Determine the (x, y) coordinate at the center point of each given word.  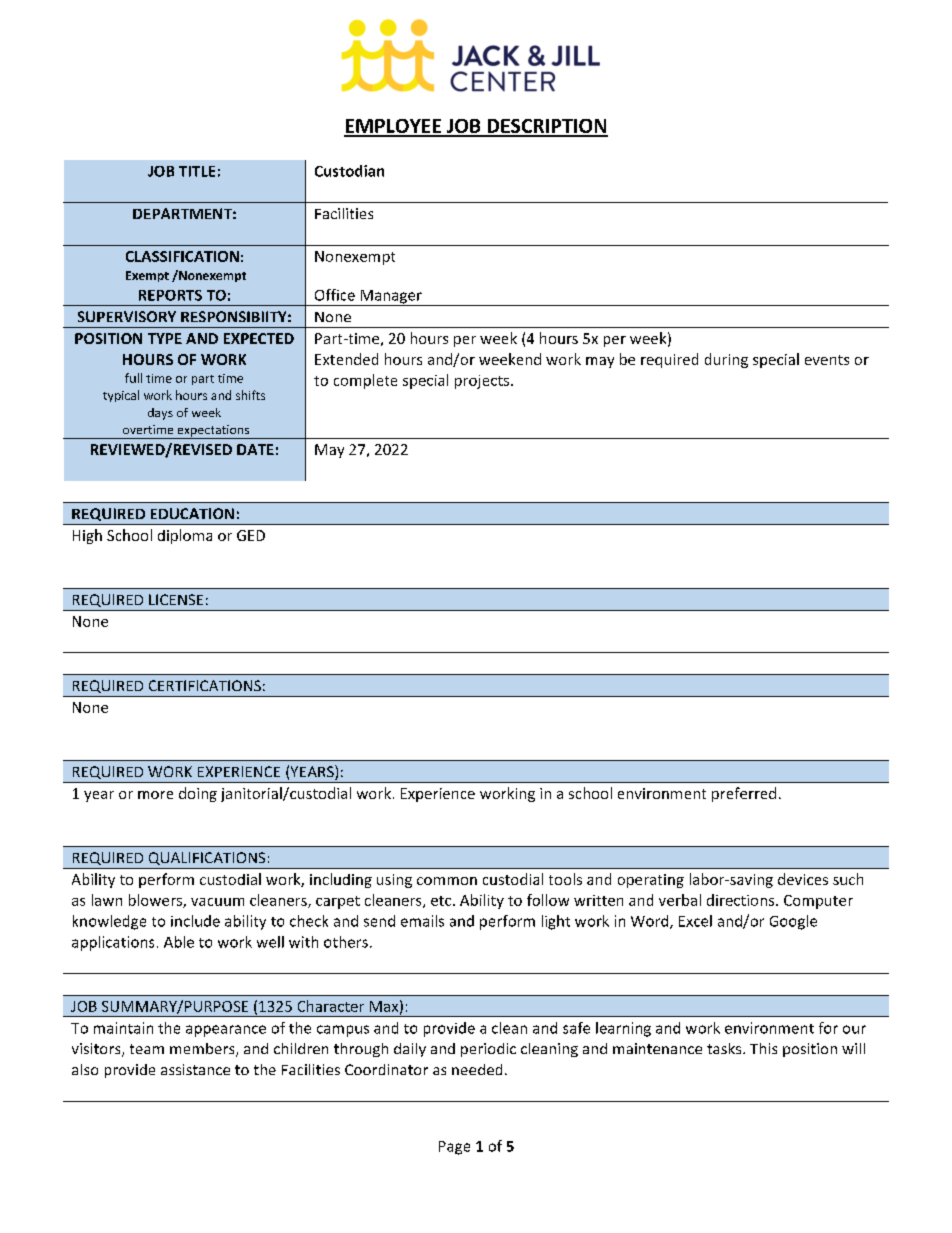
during (726, 360)
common (447, 881)
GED (251, 535)
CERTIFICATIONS (205, 685)
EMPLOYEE (394, 127)
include (195, 921)
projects (483, 382)
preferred (744, 794)
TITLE (197, 171)
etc (442, 901)
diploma (185, 536)
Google (793, 922)
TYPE (165, 338)
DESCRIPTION (546, 127)
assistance (195, 1069)
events (827, 360)
